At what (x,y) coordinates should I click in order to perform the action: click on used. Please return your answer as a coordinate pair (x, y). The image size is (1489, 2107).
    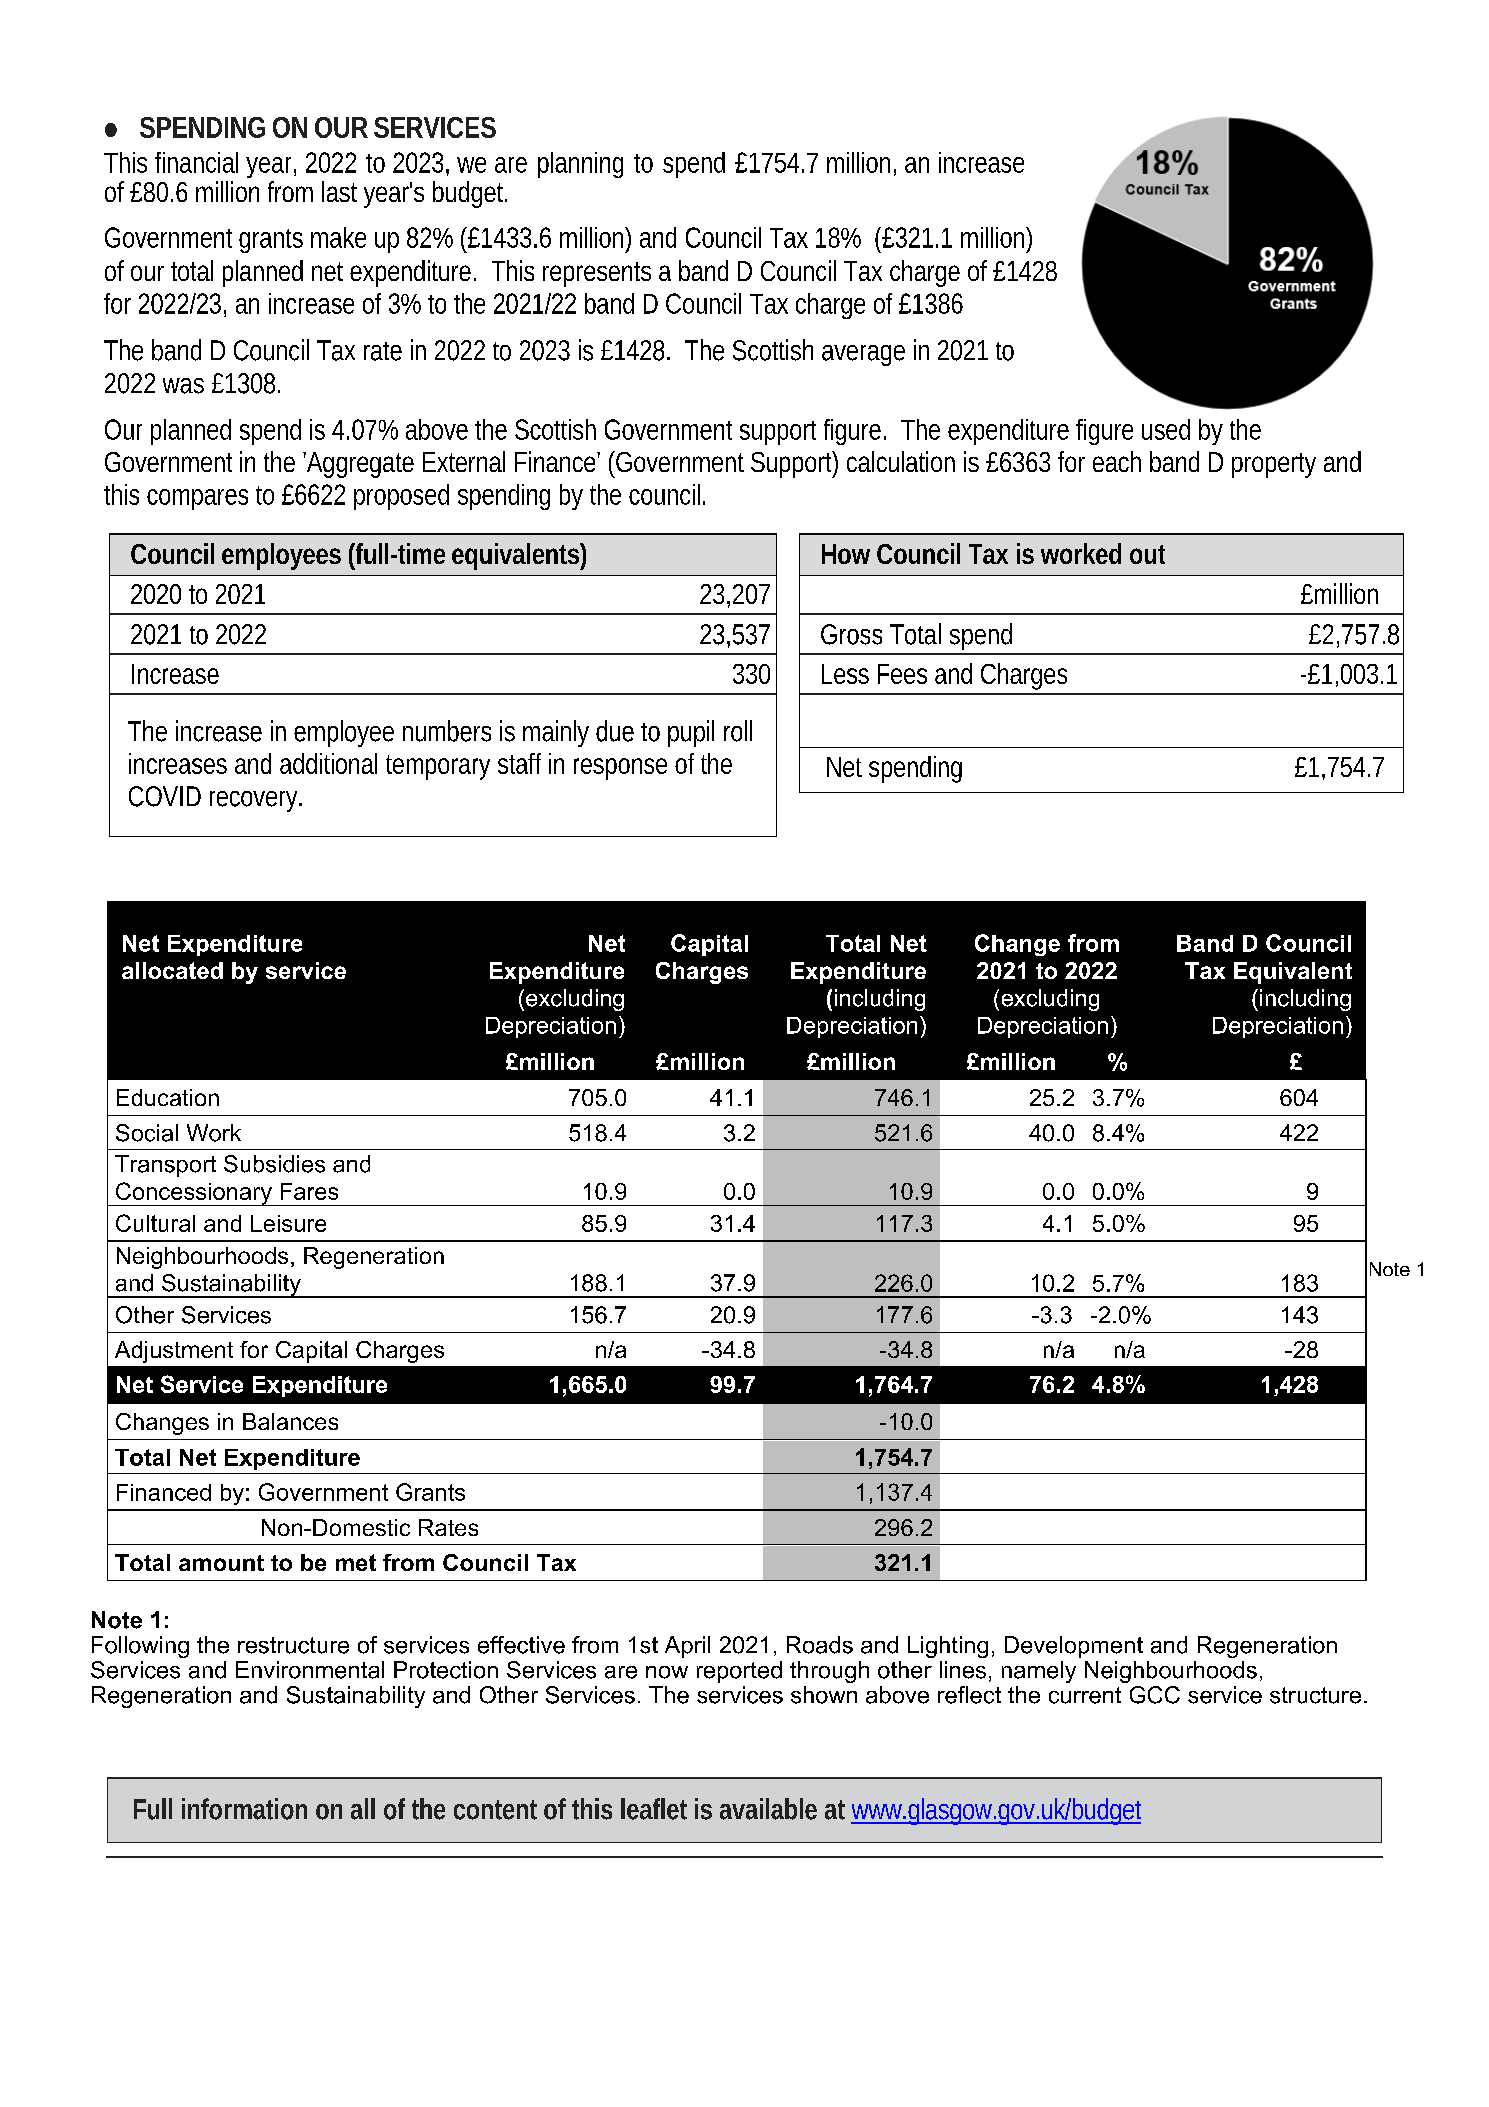
    Looking at the image, I should click on (1166, 429).
